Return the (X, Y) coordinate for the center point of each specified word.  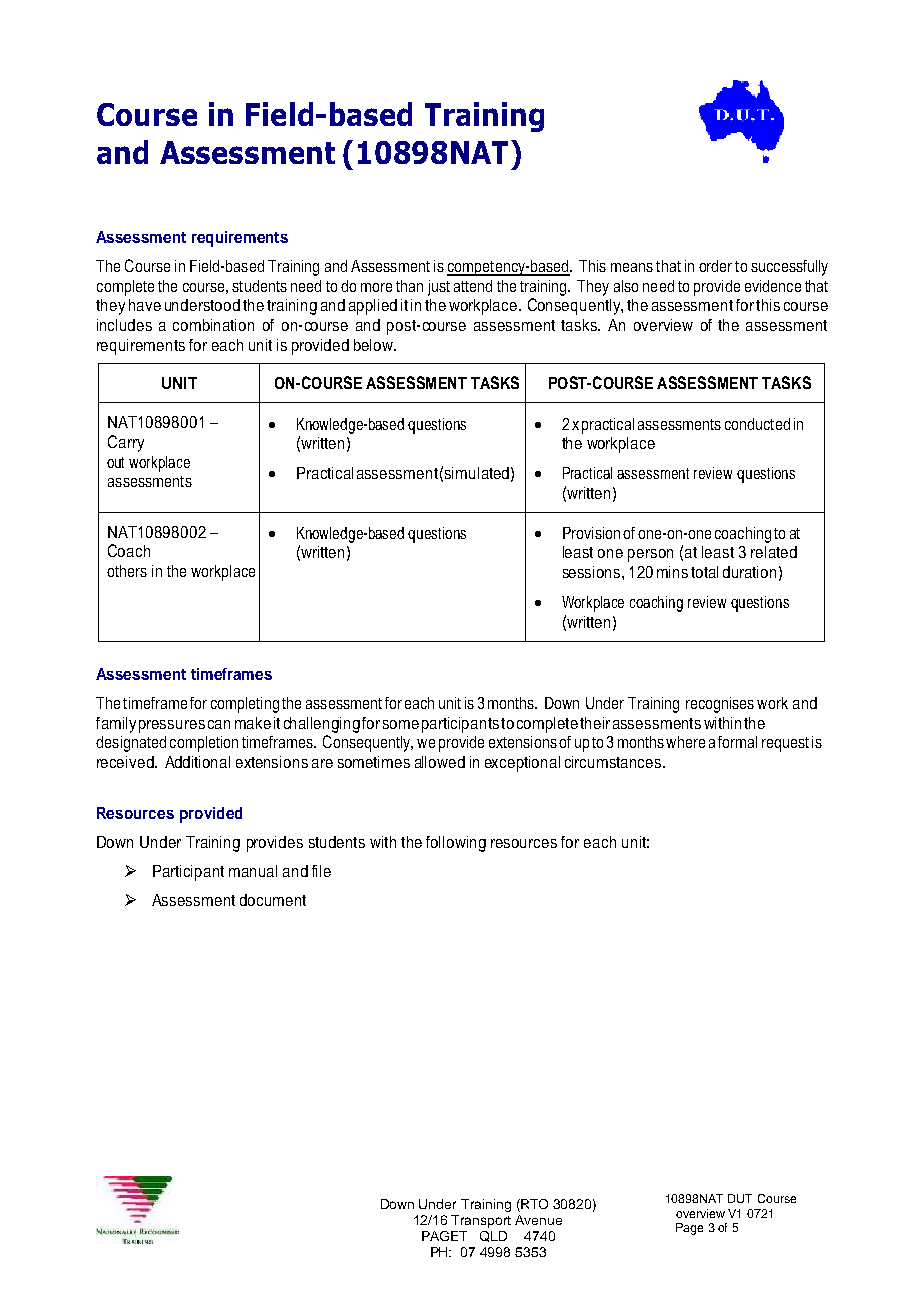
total (704, 572)
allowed (440, 762)
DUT (740, 1198)
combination (213, 325)
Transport (481, 1221)
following (456, 844)
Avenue (538, 1220)
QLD (493, 1236)
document (273, 900)
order (715, 266)
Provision (591, 533)
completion (204, 744)
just (439, 288)
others (127, 571)
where (685, 742)
